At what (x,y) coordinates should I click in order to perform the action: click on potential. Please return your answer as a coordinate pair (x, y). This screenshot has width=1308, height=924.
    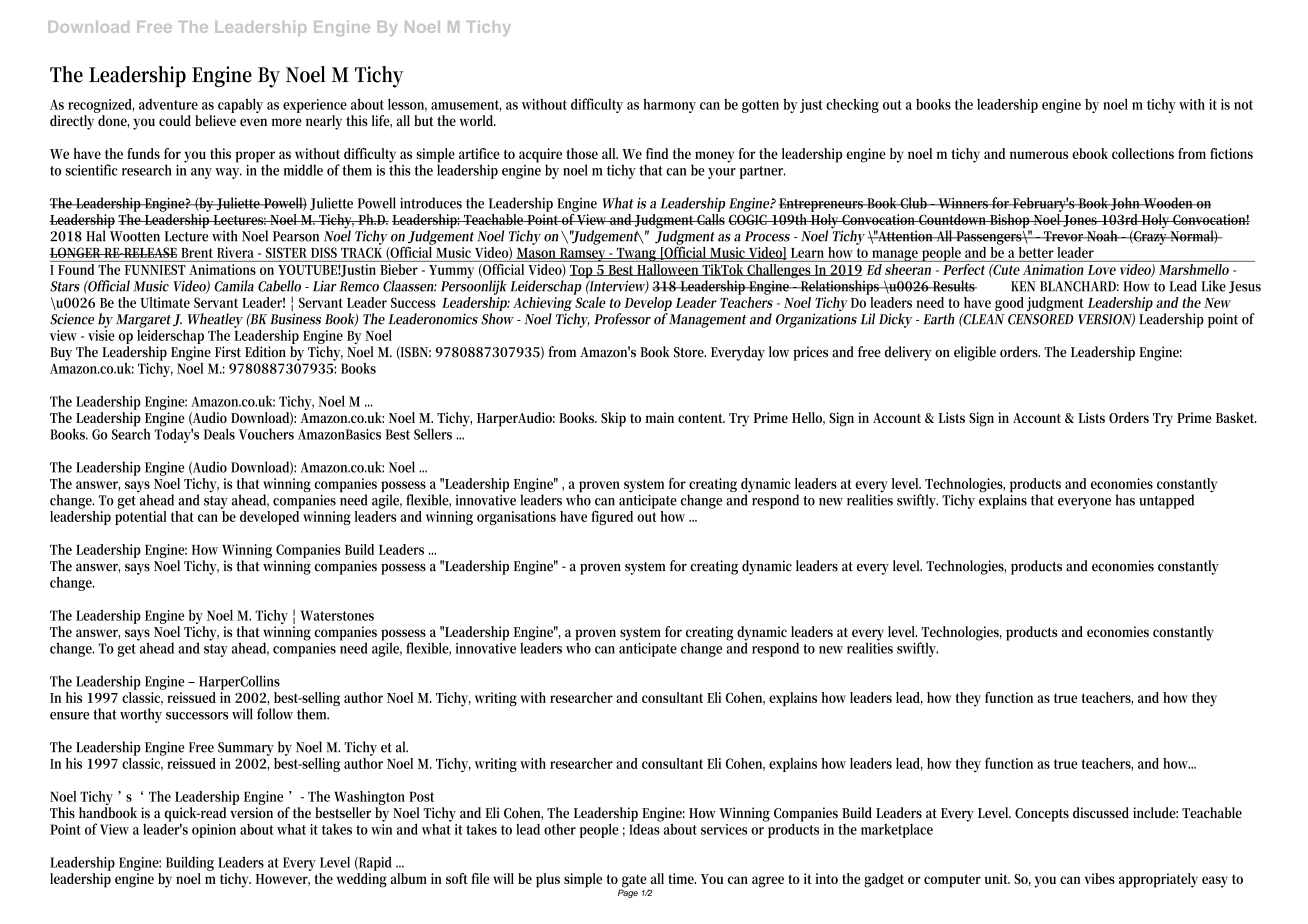
    Looking at the image, I should click on (141, 516).
